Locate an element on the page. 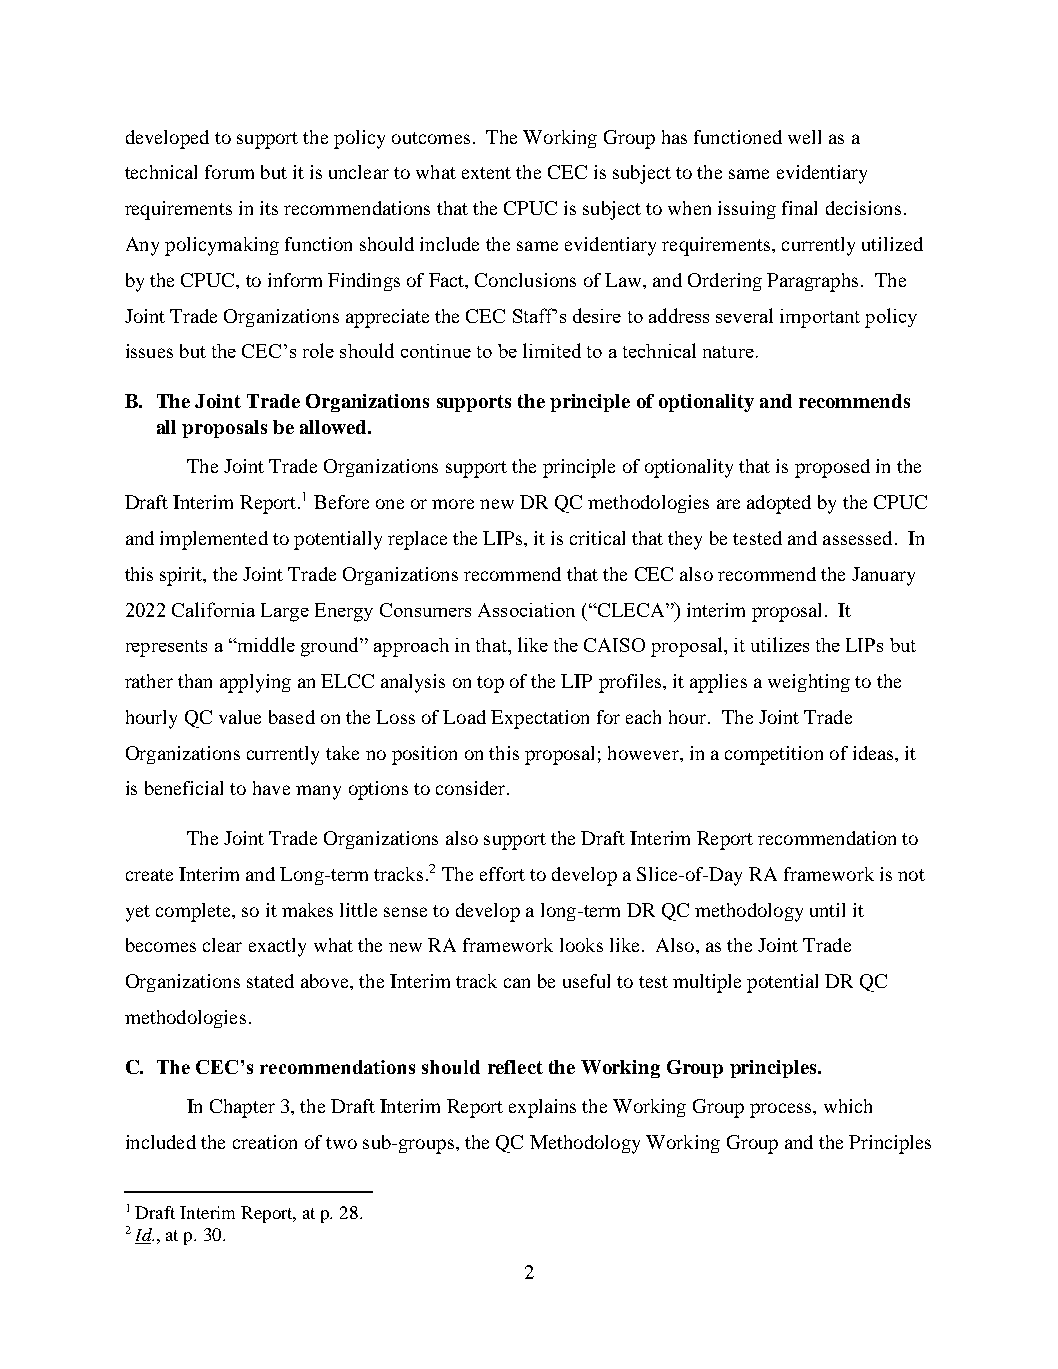 This document has height=1369, width=1058. well is located at coordinates (804, 137).
